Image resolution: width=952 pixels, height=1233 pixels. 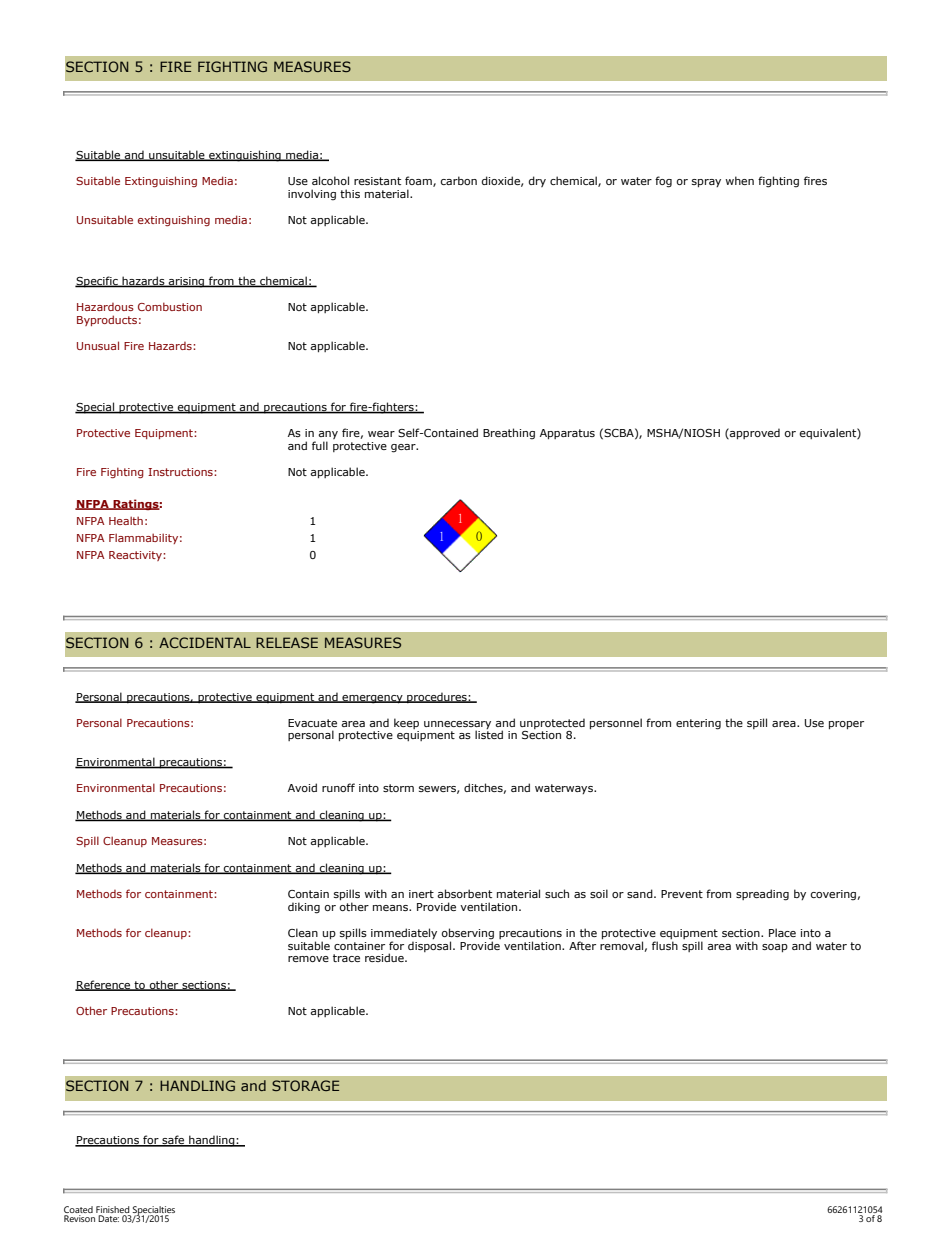 What do you see at coordinates (775, 948) in the screenshot?
I see `soap` at bounding box center [775, 948].
